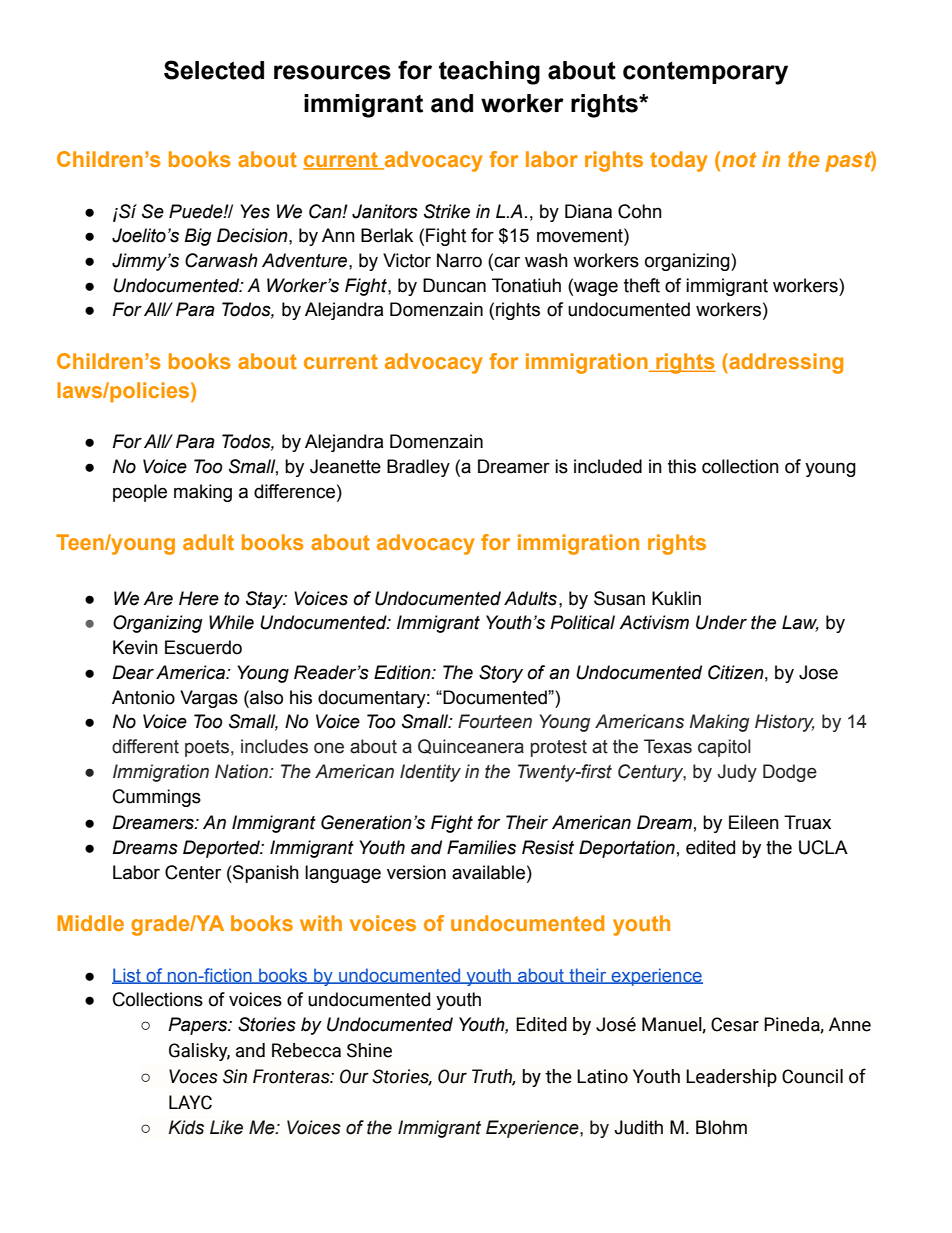 The width and height of the screenshot is (952, 1233). I want to click on Political, so click(582, 622).
